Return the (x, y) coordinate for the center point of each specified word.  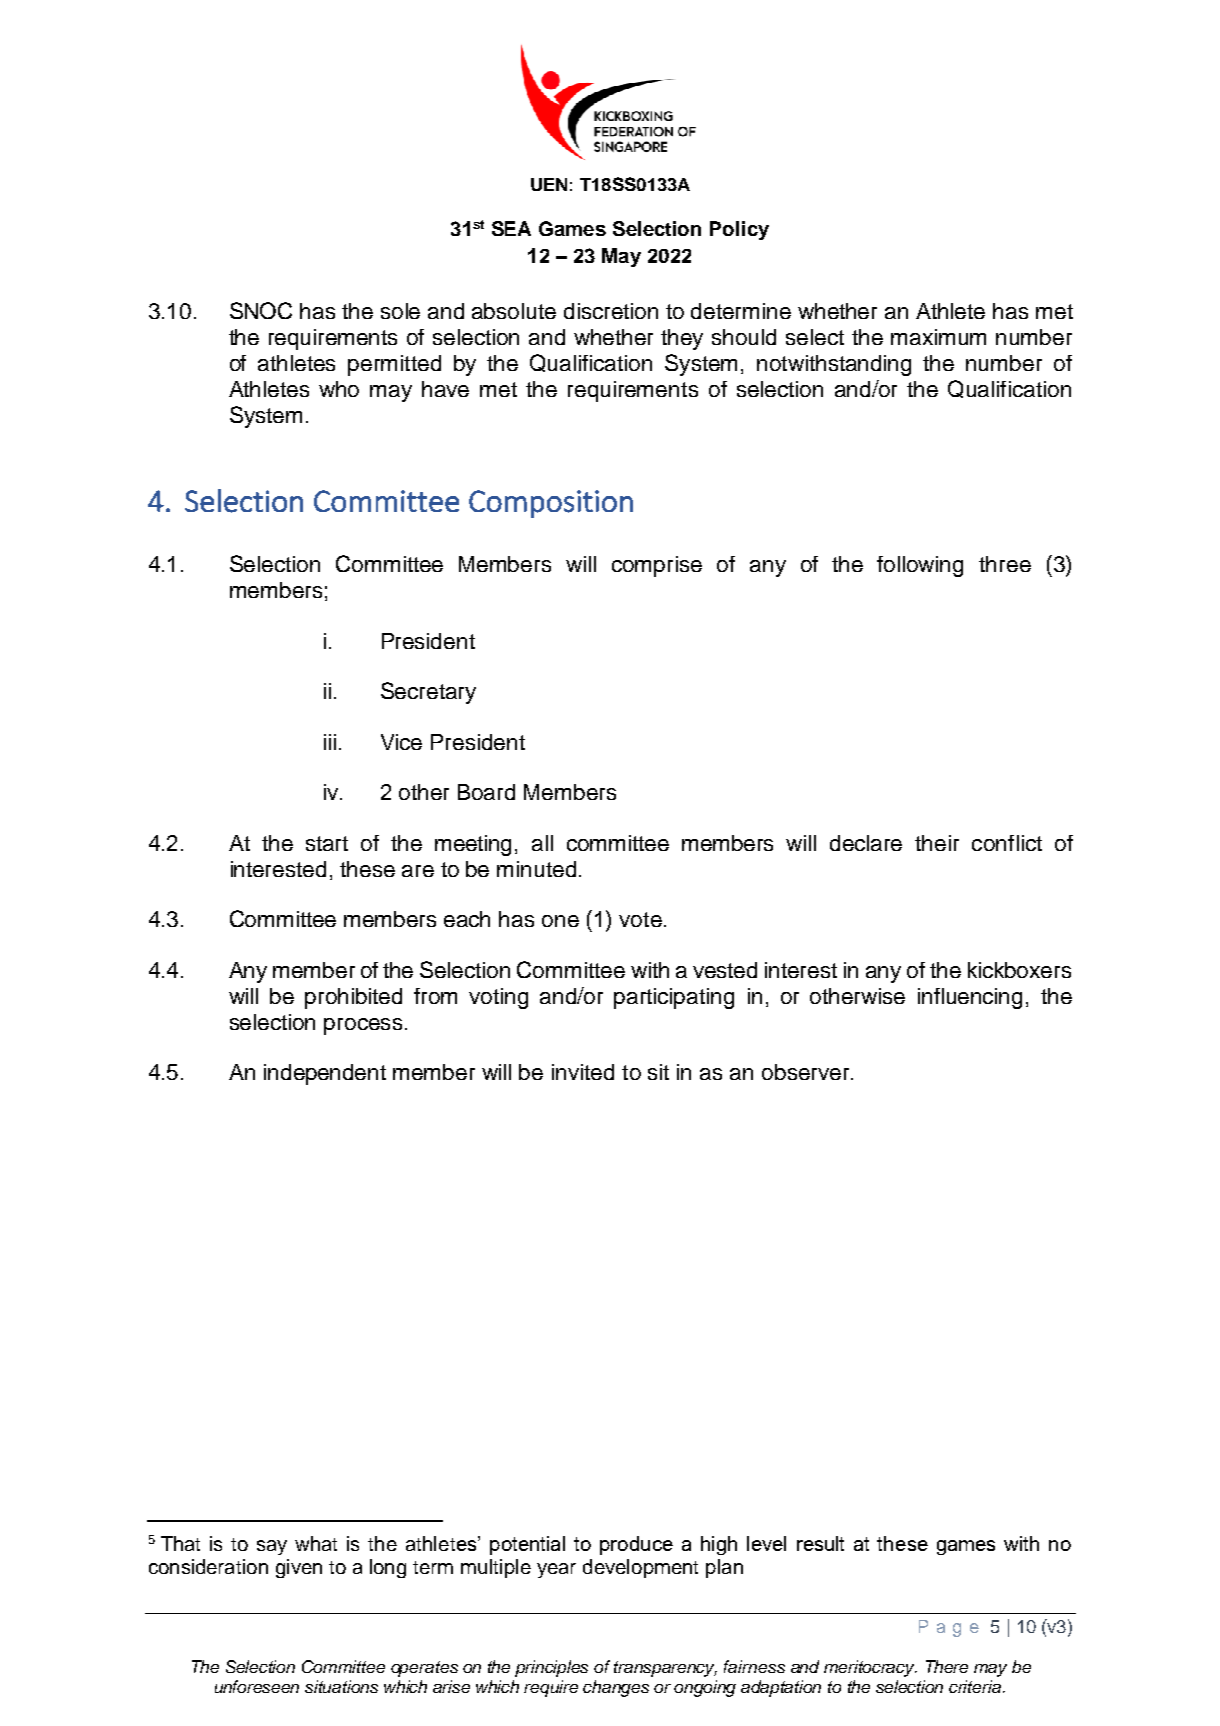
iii (330, 742)
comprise (657, 566)
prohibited (353, 998)
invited (583, 1072)
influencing (970, 998)
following (920, 566)
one (560, 921)
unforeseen (257, 1686)
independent (325, 1074)
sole (400, 311)
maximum (938, 337)
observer (807, 1072)
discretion (611, 311)
